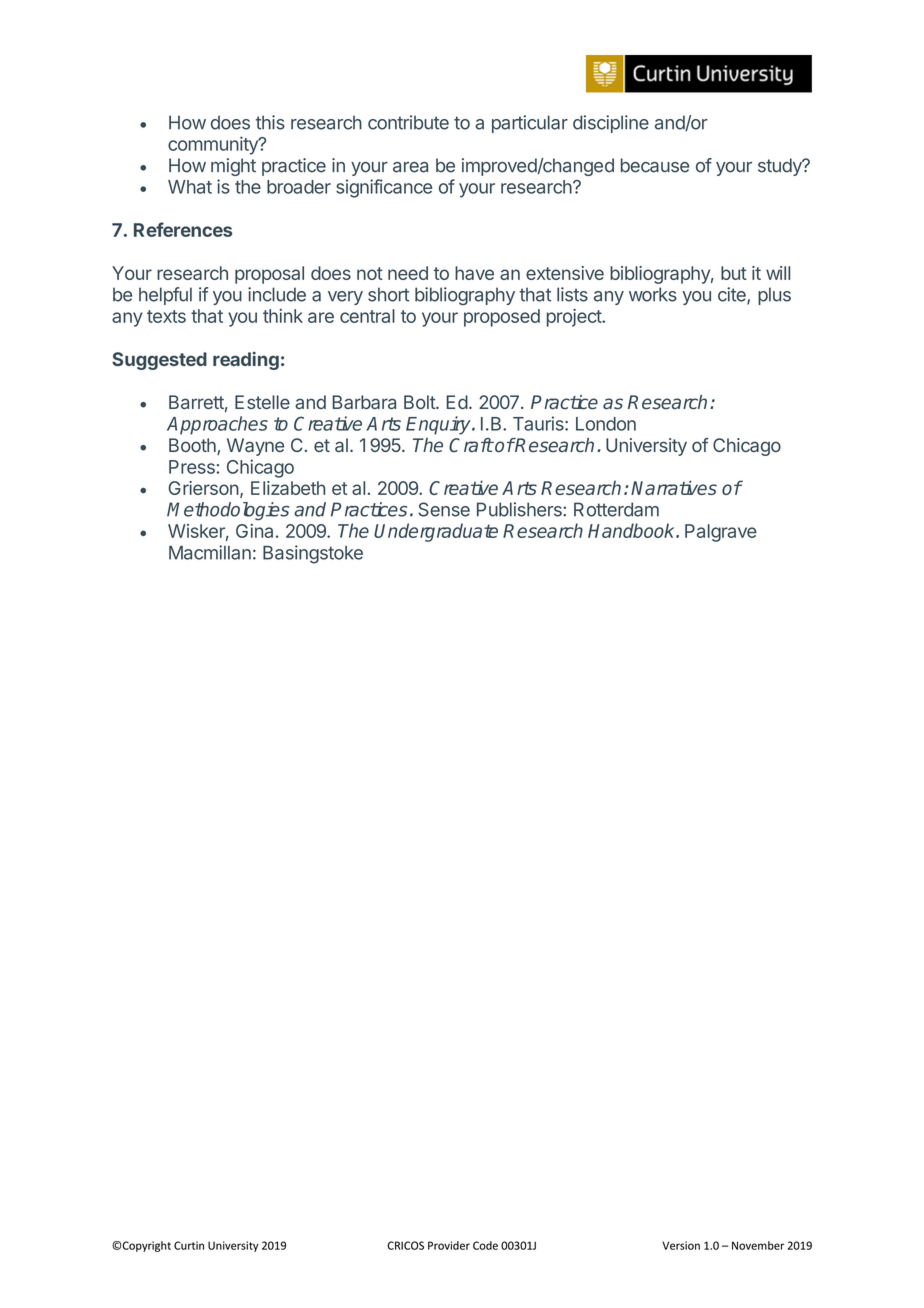 The image size is (924, 1308). I want to click on might, so click(233, 167).
